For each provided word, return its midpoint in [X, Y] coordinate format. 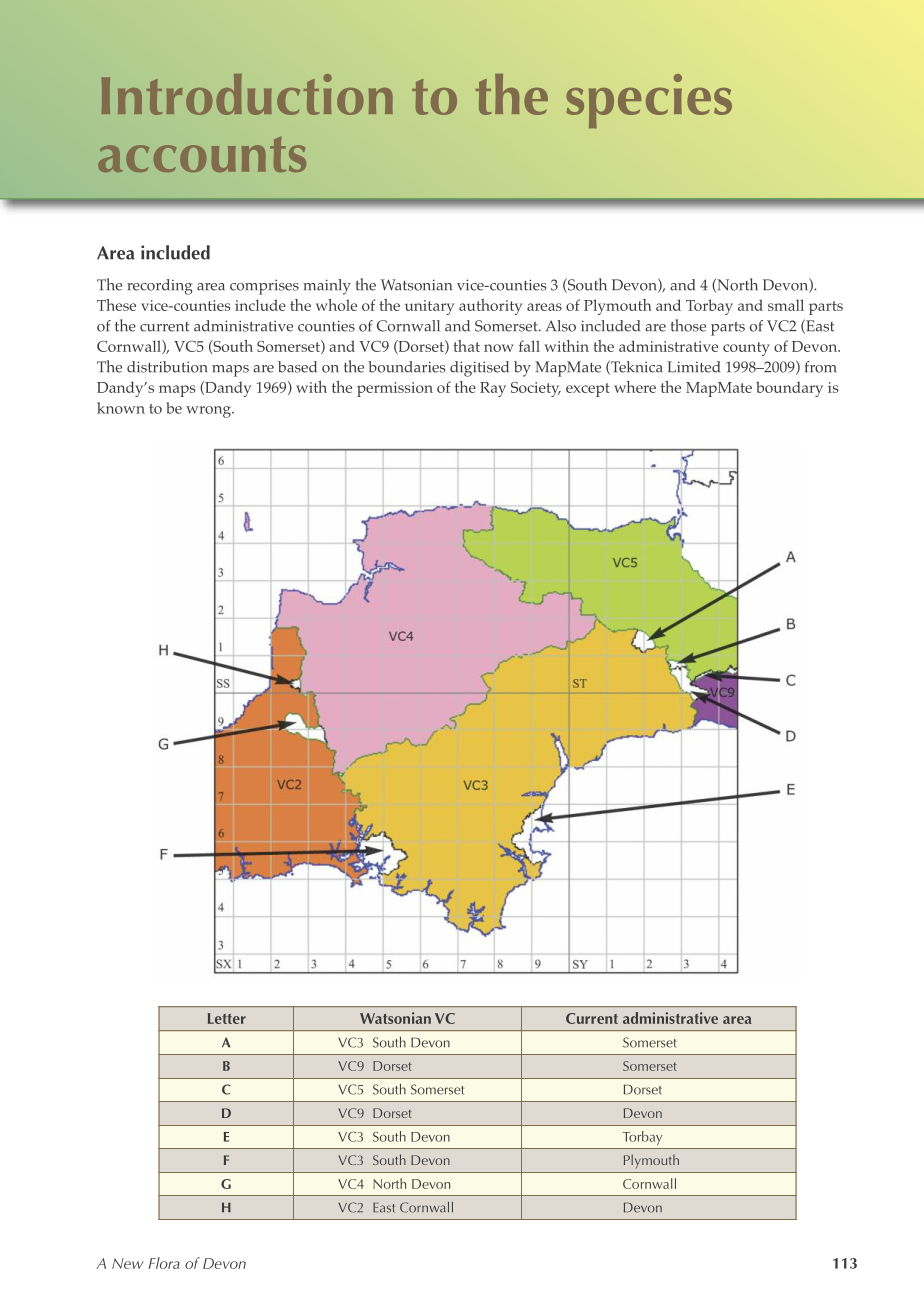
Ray [493, 389]
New [128, 1263]
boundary [789, 389]
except [588, 390]
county [746, 349]
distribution [167, 367]
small [786, 305]
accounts [202, 154]
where [635, 387]
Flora [164, 1263]
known [121, 408]
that [466, 346]
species [649, 101]
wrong [209, 412]
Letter [227, 1018]
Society [536, 389]
